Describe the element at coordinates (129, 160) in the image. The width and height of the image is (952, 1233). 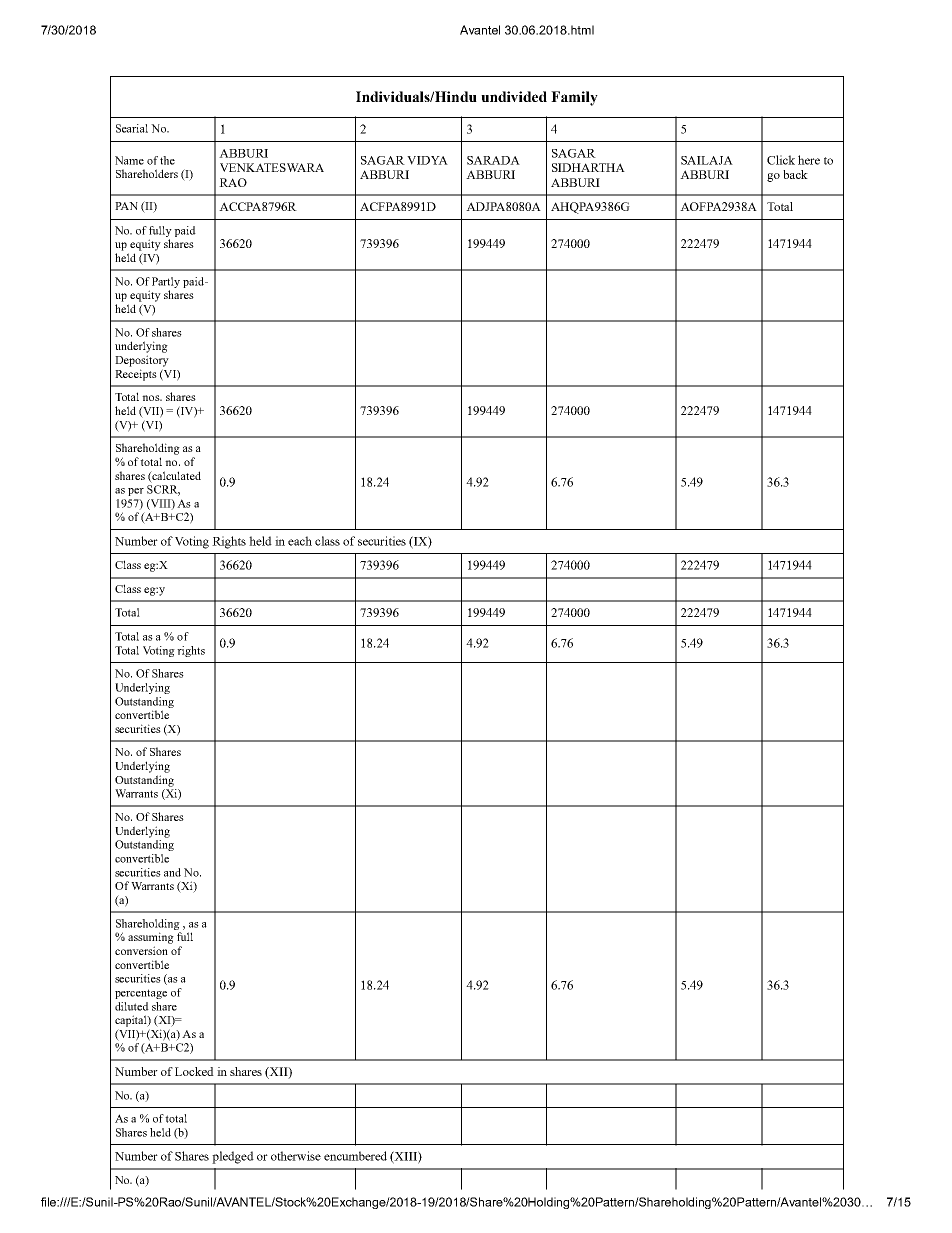
I see `Name` at that location.
